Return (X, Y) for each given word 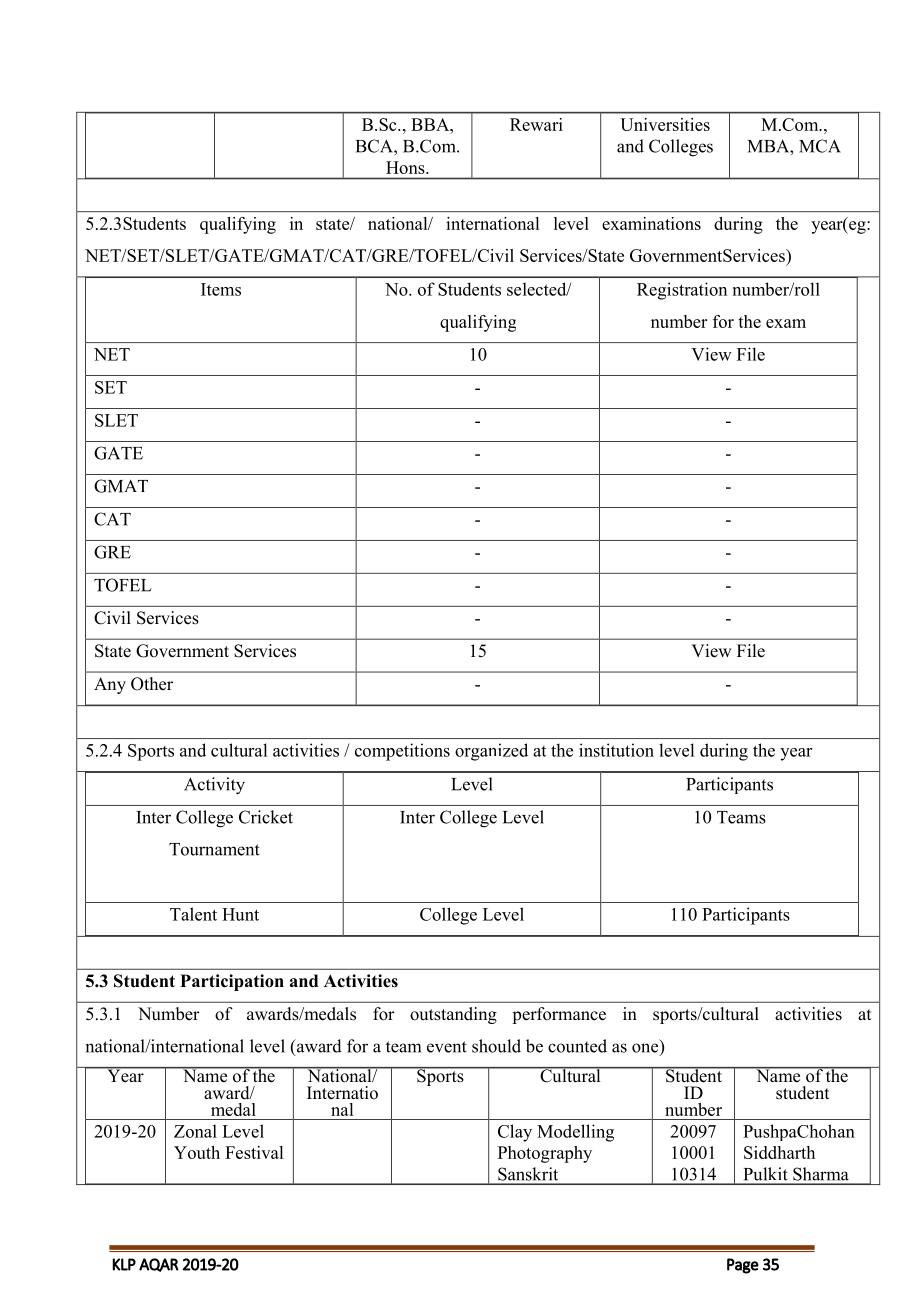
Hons (406, 167)
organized (491, 752)
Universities (665, 124)
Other (152, 684)
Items (221, 289)
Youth (197, 1152)
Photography (545, 1154)
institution (616, 750)
